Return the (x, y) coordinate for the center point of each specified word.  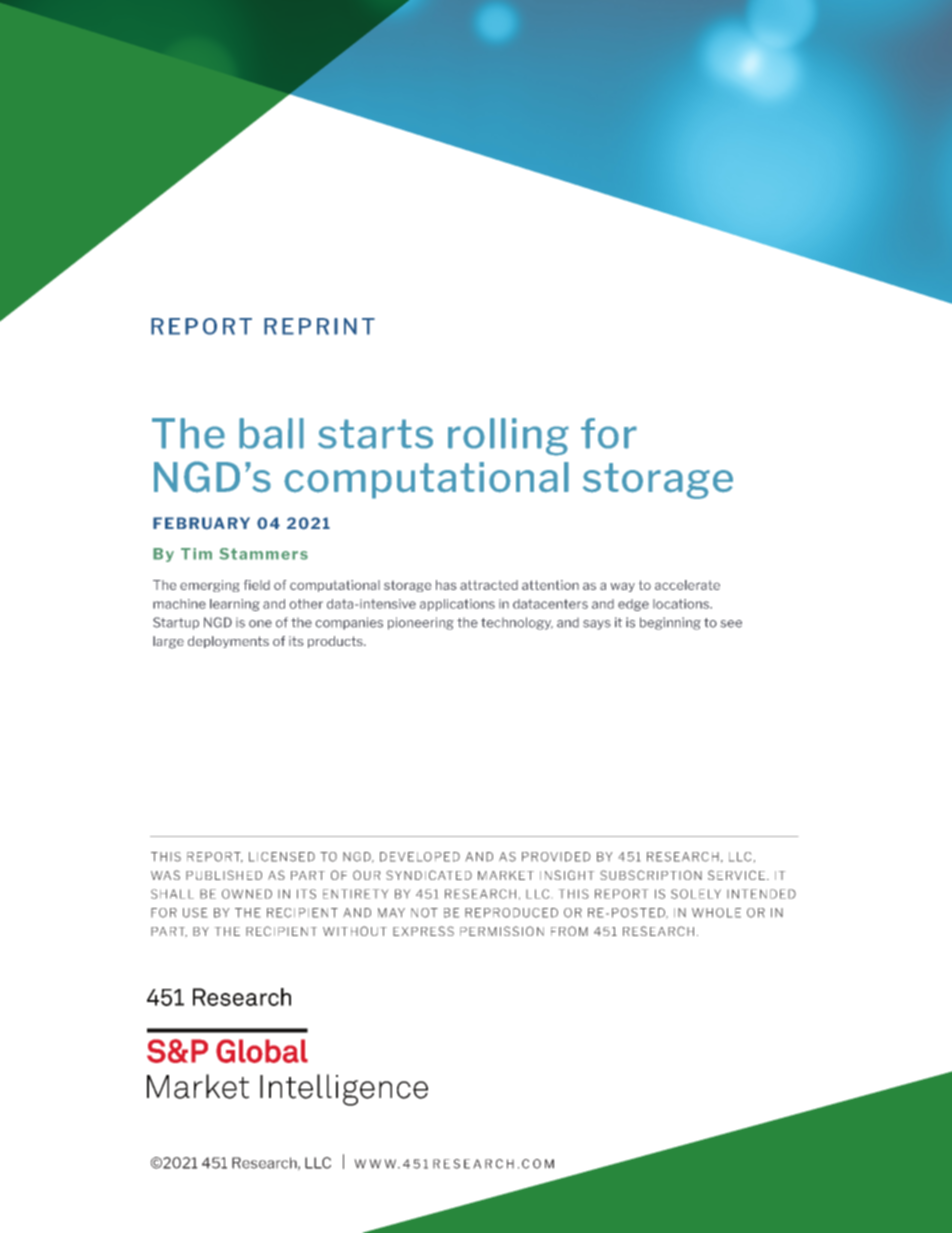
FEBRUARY (201, 523)
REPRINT (319, 326)
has (446, 585)
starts (375, 434)
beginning (670, 623)
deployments (228, 642)
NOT (424, 913)
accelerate (687, 585)
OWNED (247, 894)
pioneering (421, 623)
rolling (508, 437)
